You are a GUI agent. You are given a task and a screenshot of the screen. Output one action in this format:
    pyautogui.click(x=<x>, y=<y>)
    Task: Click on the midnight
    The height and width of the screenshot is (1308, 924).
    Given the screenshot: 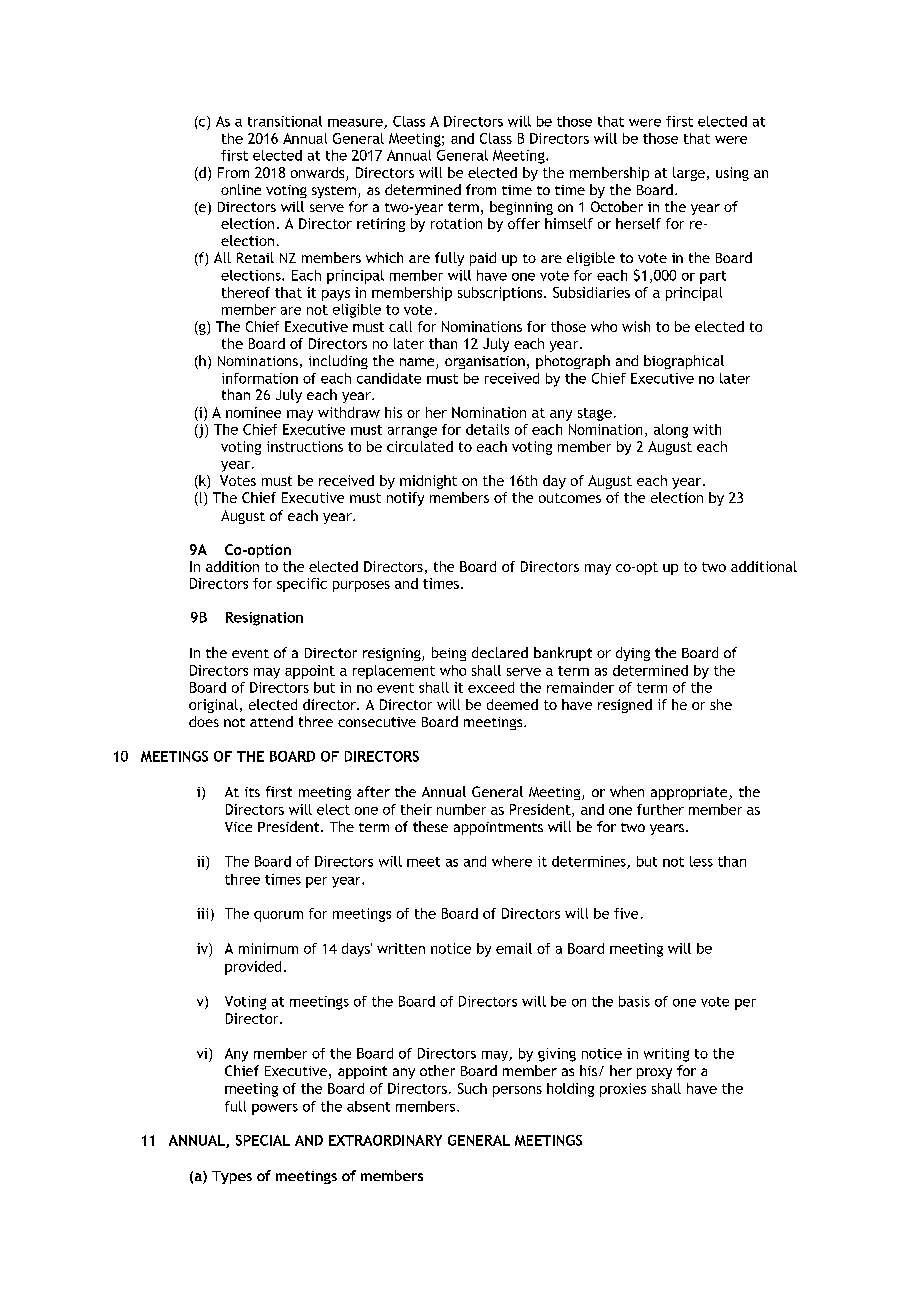 What is the action you would take?
    pyautogui.click(x=428, y=482)
